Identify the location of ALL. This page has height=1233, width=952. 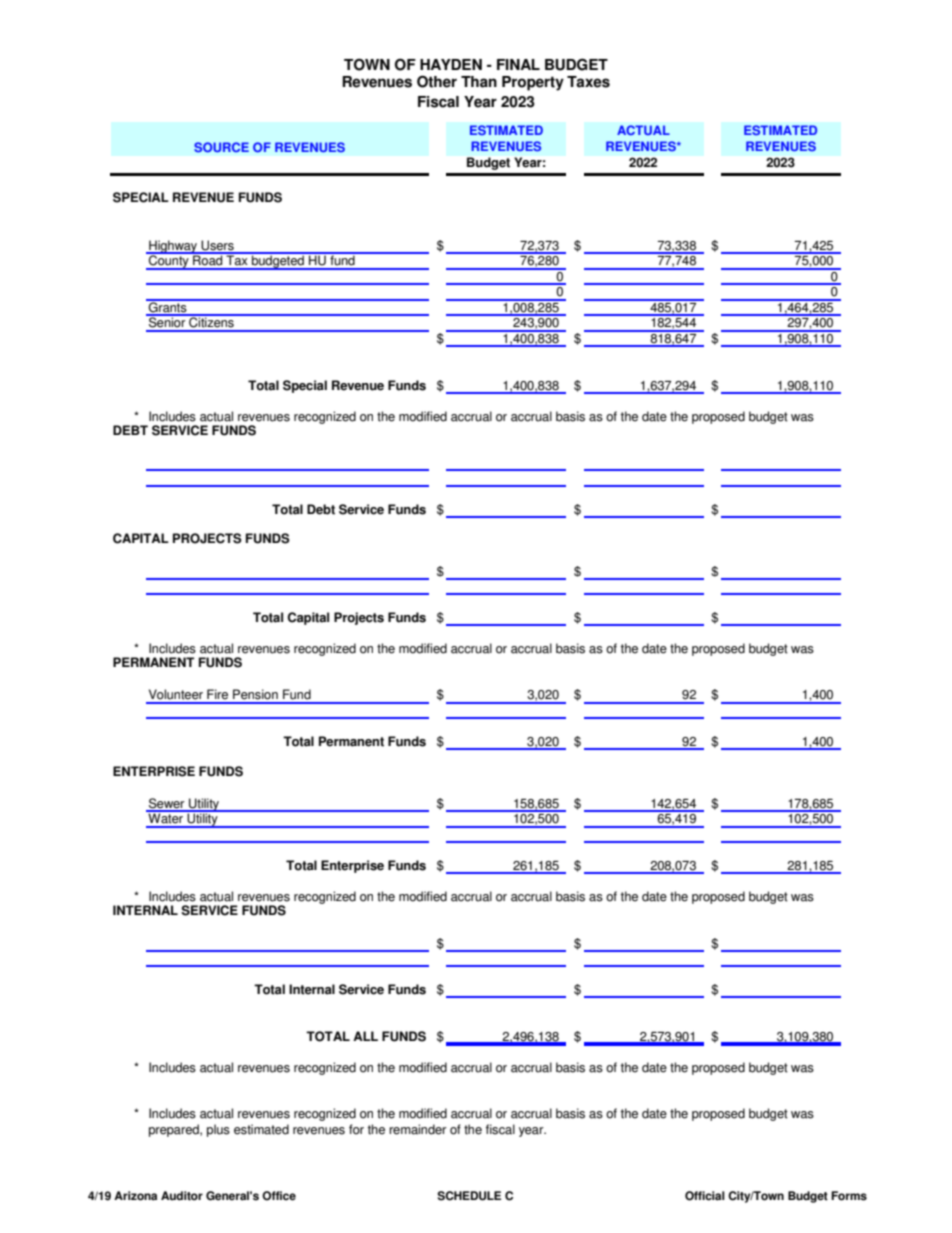
(365, 1036).
